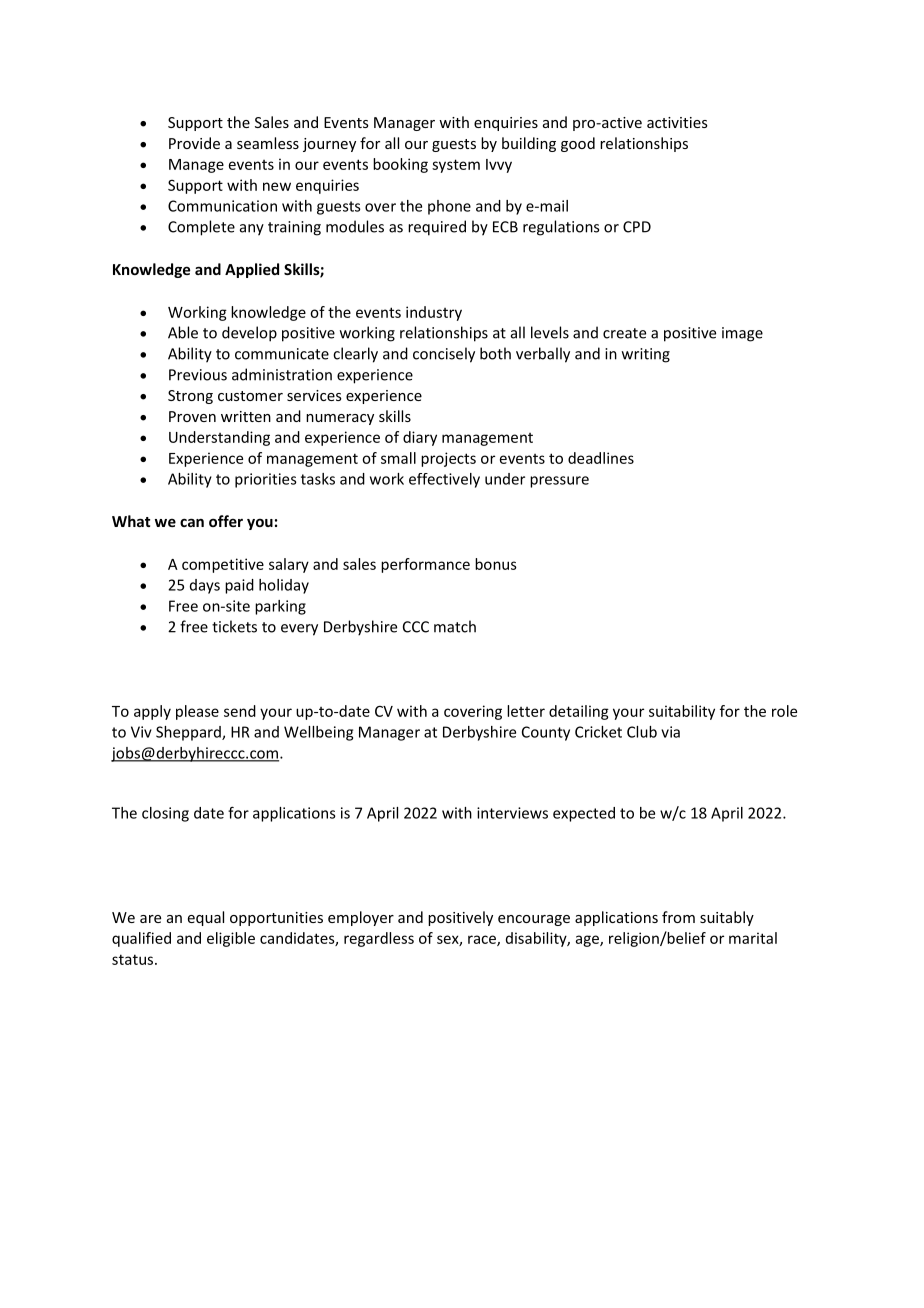  What do you see at coordinates (646, 355) in the page?
I see `writing` at bounding box center [646, 355].
